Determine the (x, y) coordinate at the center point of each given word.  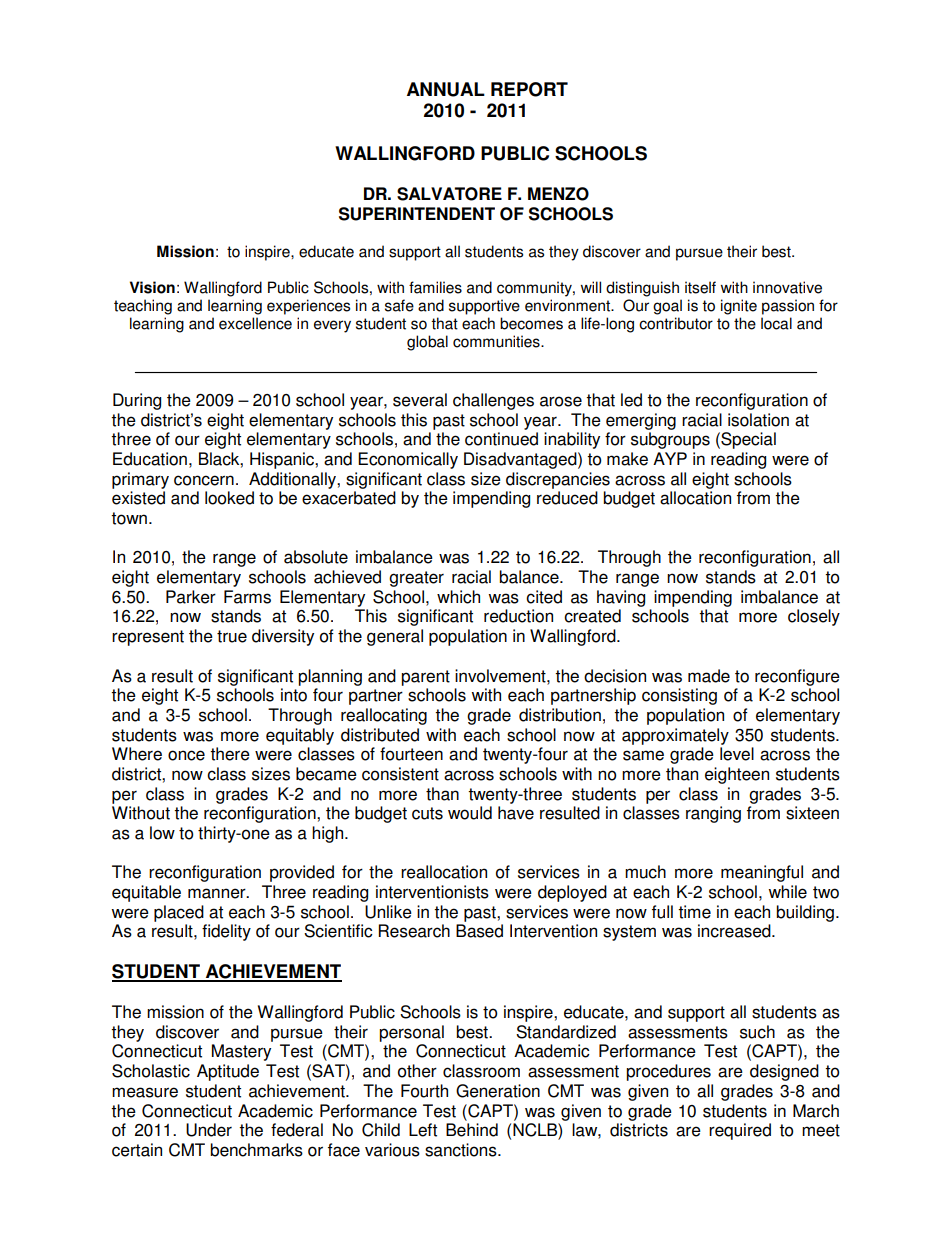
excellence (255, 323)
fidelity (226, 932)
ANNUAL (446, 89)
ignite (739, 307)
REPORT (529, 89)
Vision (152, 287)
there (230, 754)
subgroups (670, 440)
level (737, 754)
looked (229, 498)
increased (735, 931)
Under (209, 1130)
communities (497, 341)
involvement (501, 676)
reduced (567, 498)
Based (479, 931)
